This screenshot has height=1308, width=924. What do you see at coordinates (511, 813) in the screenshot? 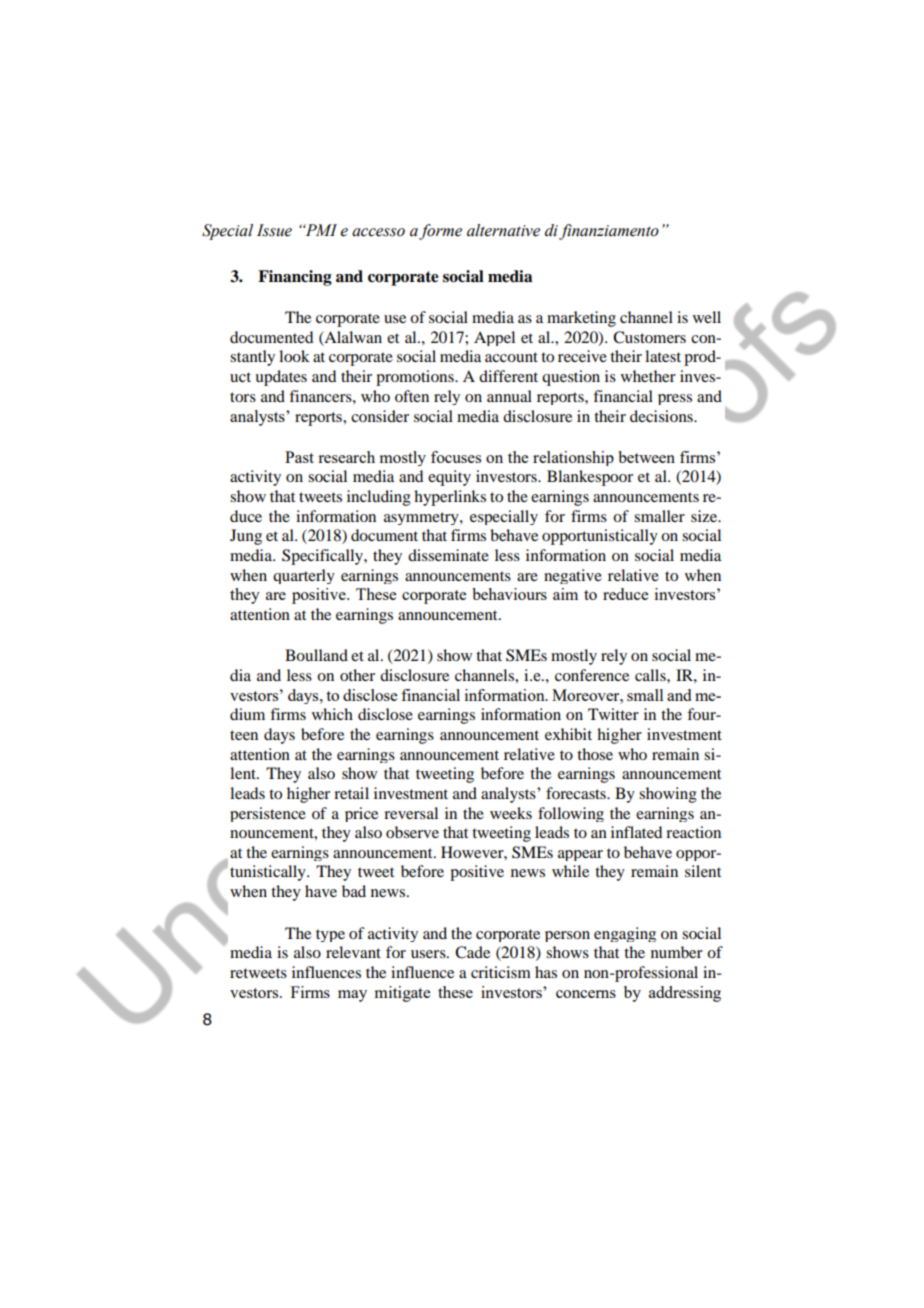
I see `weeks` at bounding box center [511, 813].
